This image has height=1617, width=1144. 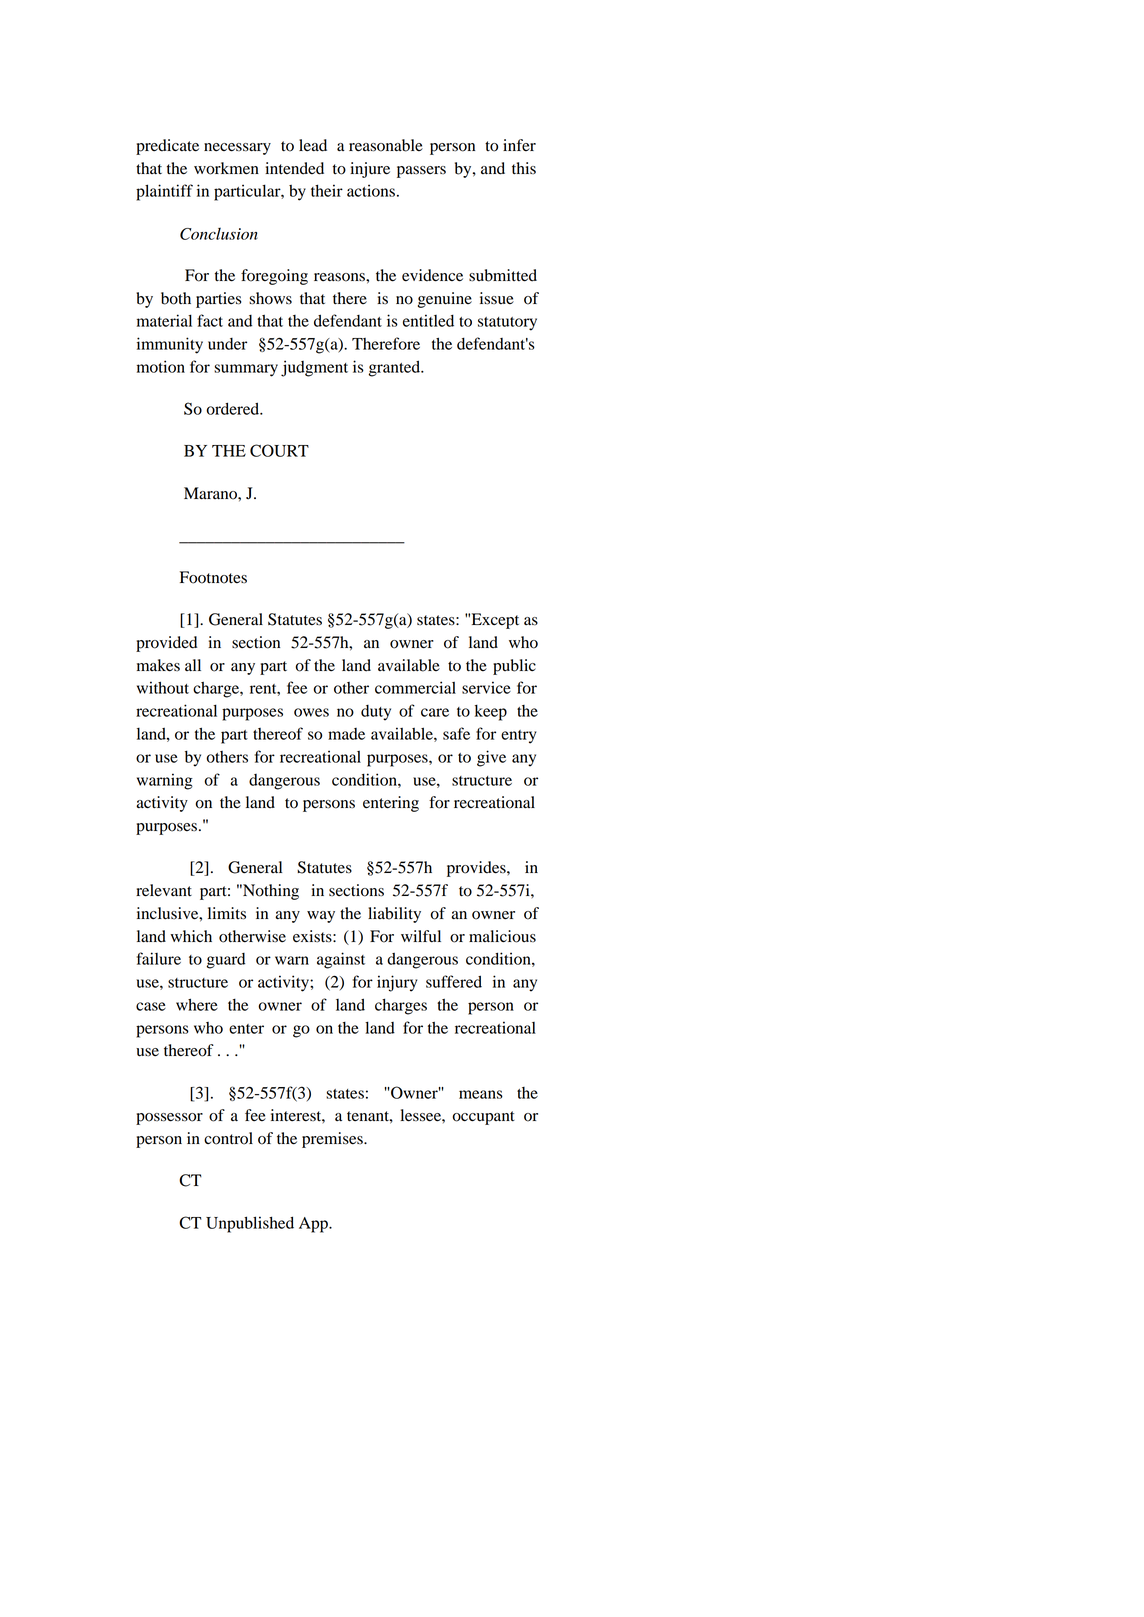 What do you see at coordinates (524, 168) in the image?
I see `this` at bounding box center [524, 168].
